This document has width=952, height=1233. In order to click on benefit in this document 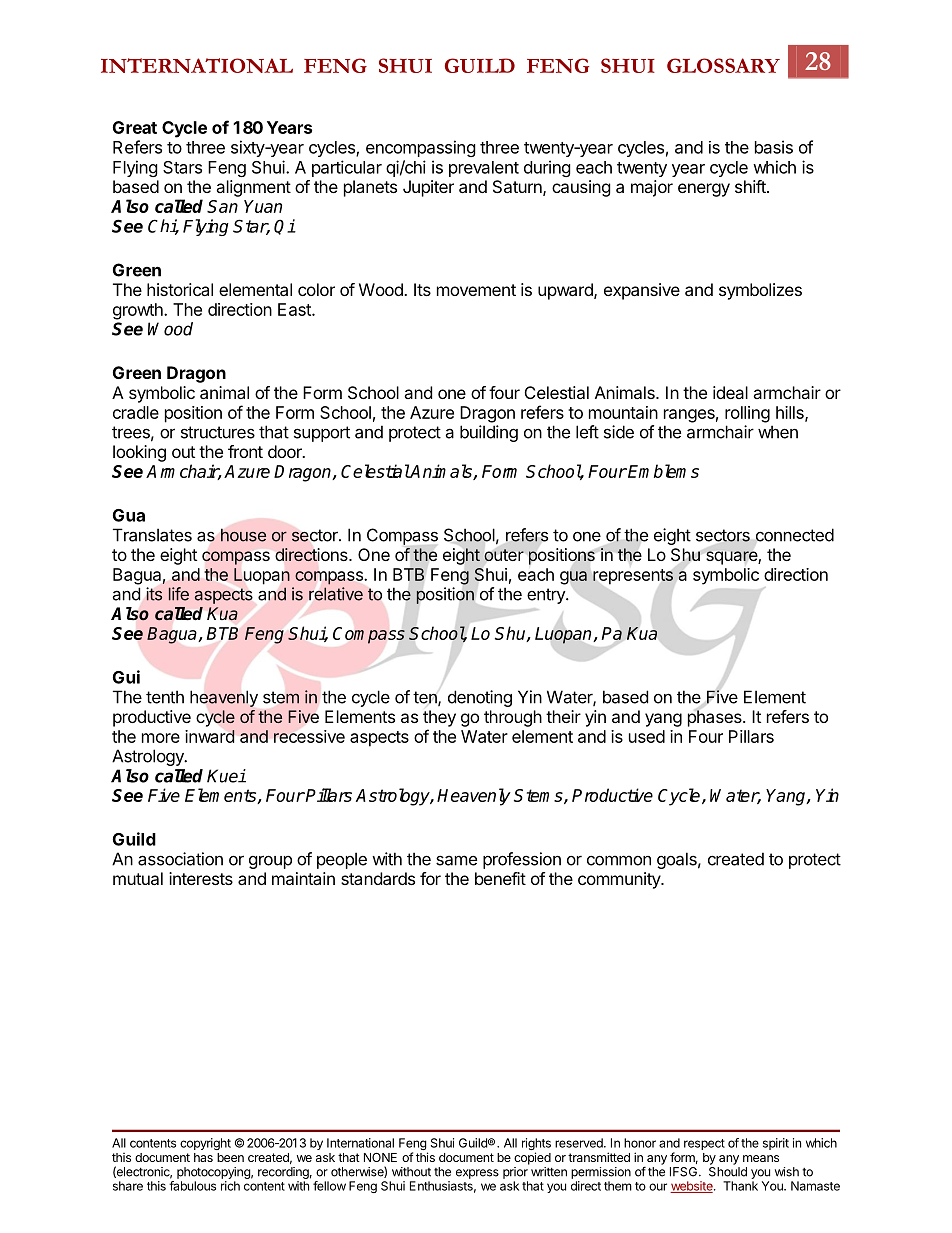, I will do `click(500, 878)`.
